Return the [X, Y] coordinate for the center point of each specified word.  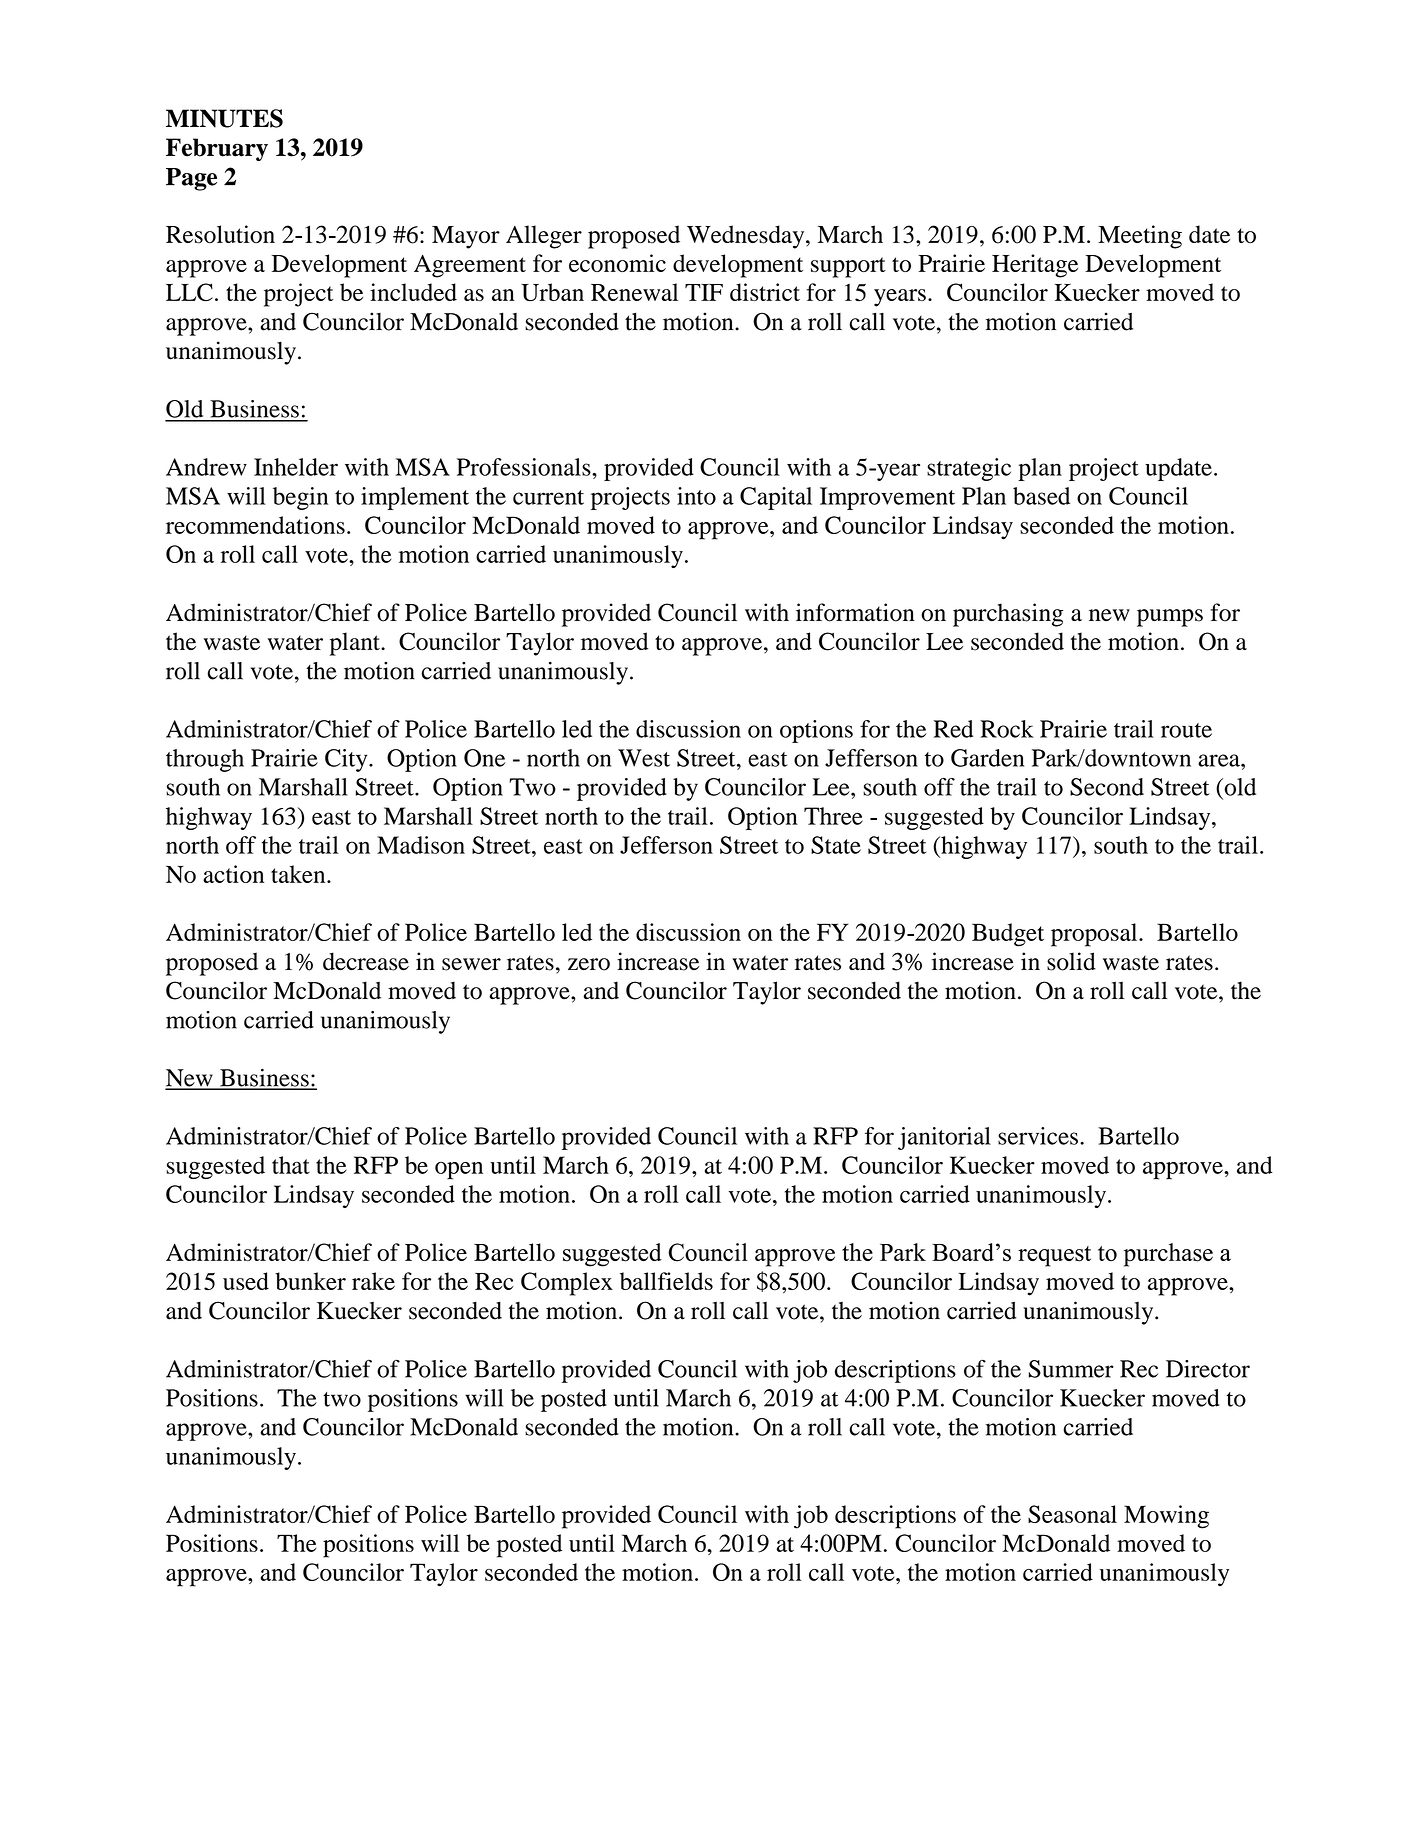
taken [299, 874]
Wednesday [747, 237]
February [217, 149]
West [644, 758]
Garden [987, 758]
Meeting [1140, 237]
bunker [310, 1281]
